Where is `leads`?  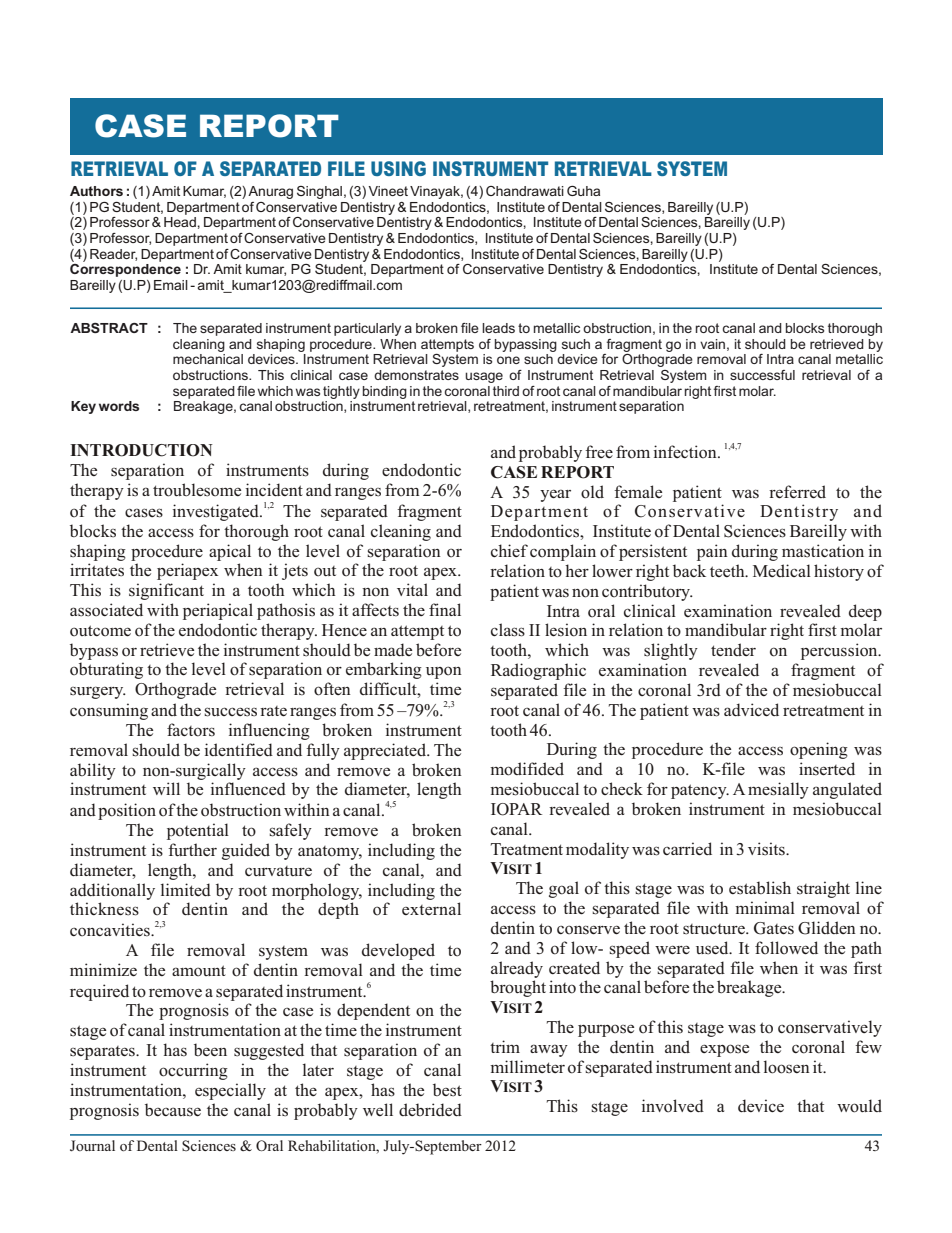
leads is located at coordinates (498, 328).
